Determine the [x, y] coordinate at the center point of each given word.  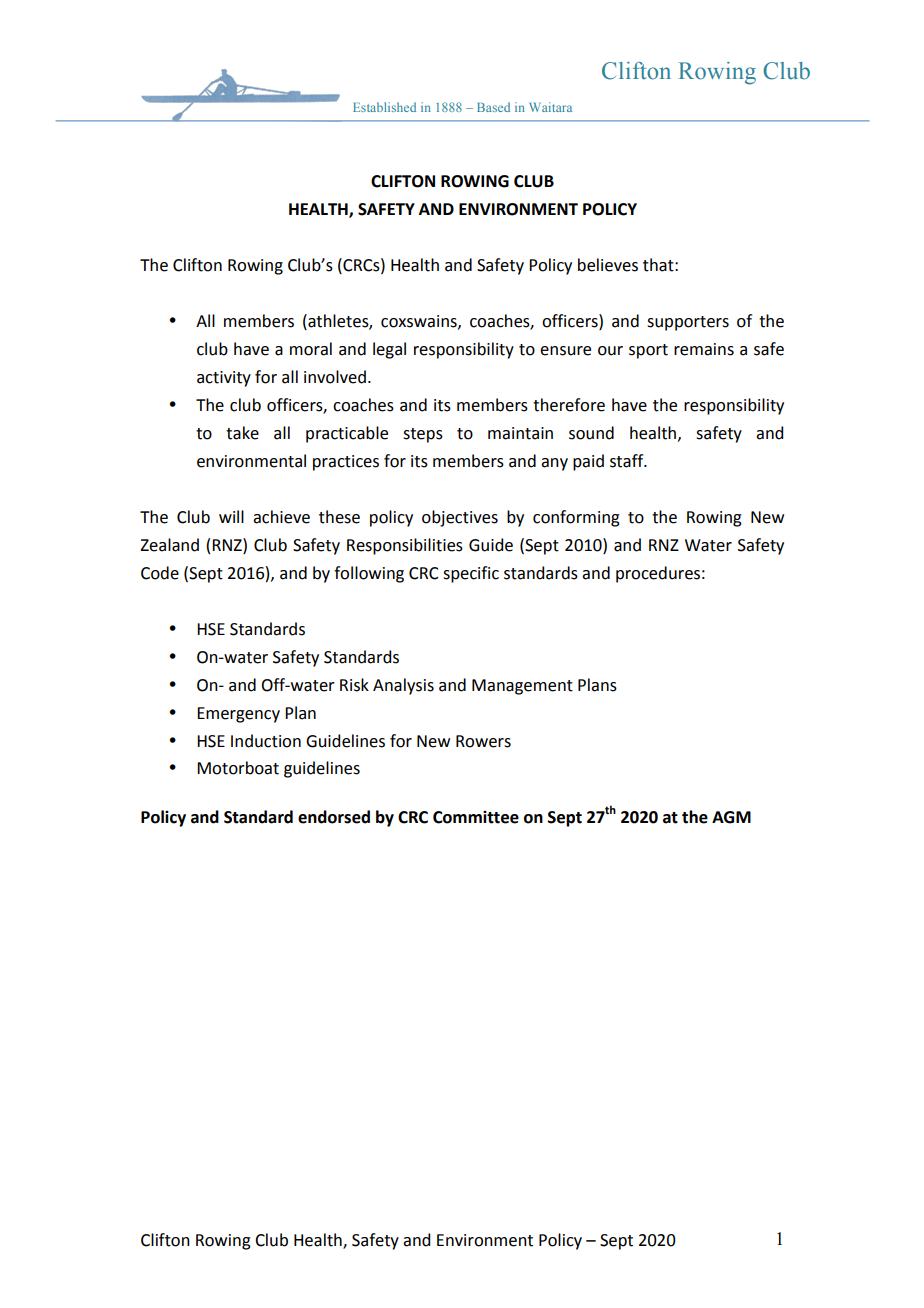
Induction [266, 741]
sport [648, 351]
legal [389, 350]
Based [493, 107]
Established [384, 107]
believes [608, 265]
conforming [576, 518]
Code [160, 573]
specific [471, 574]
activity [224, 379]
